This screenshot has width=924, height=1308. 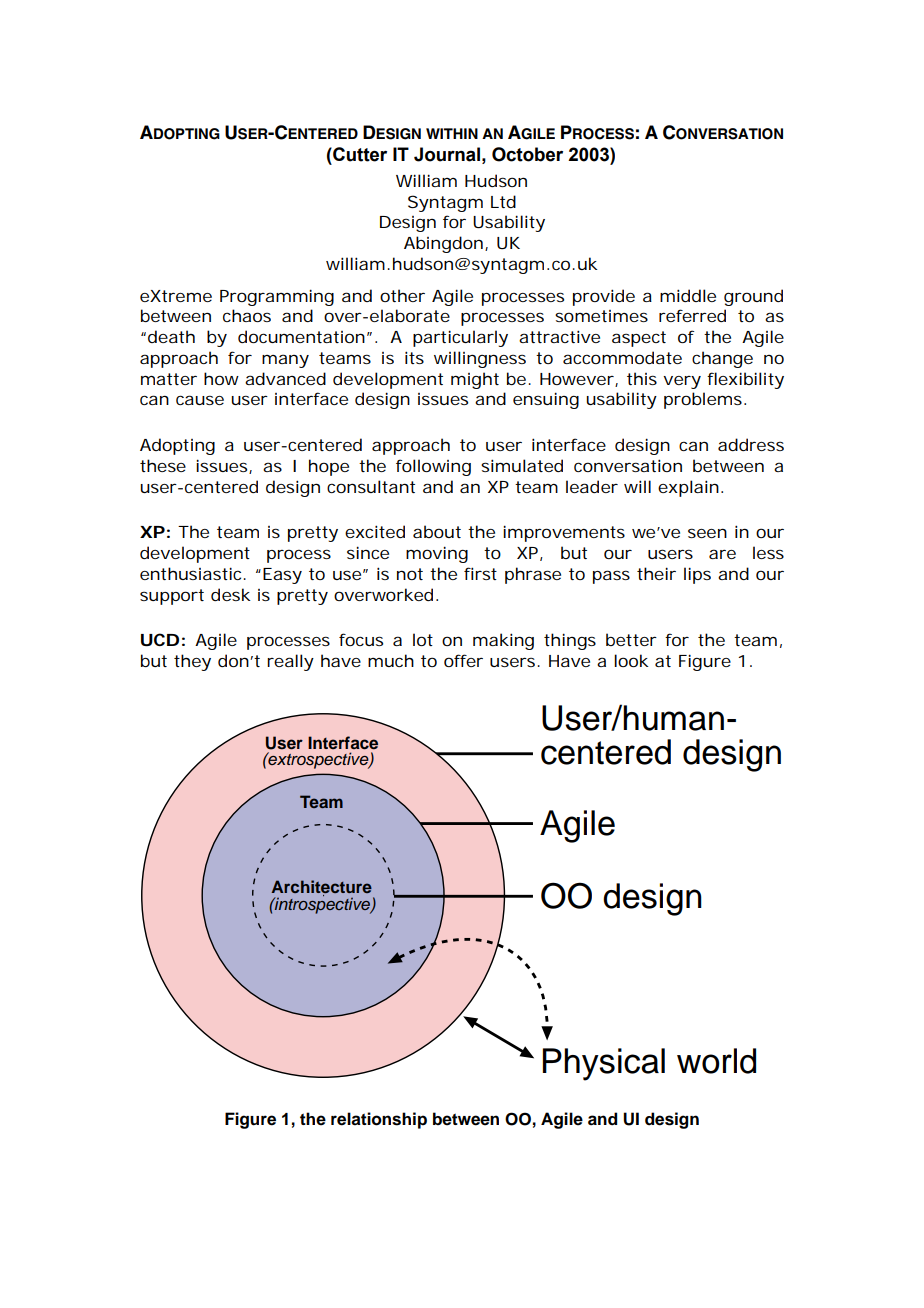 I want to click on desk, so click(x=231, y=594).
